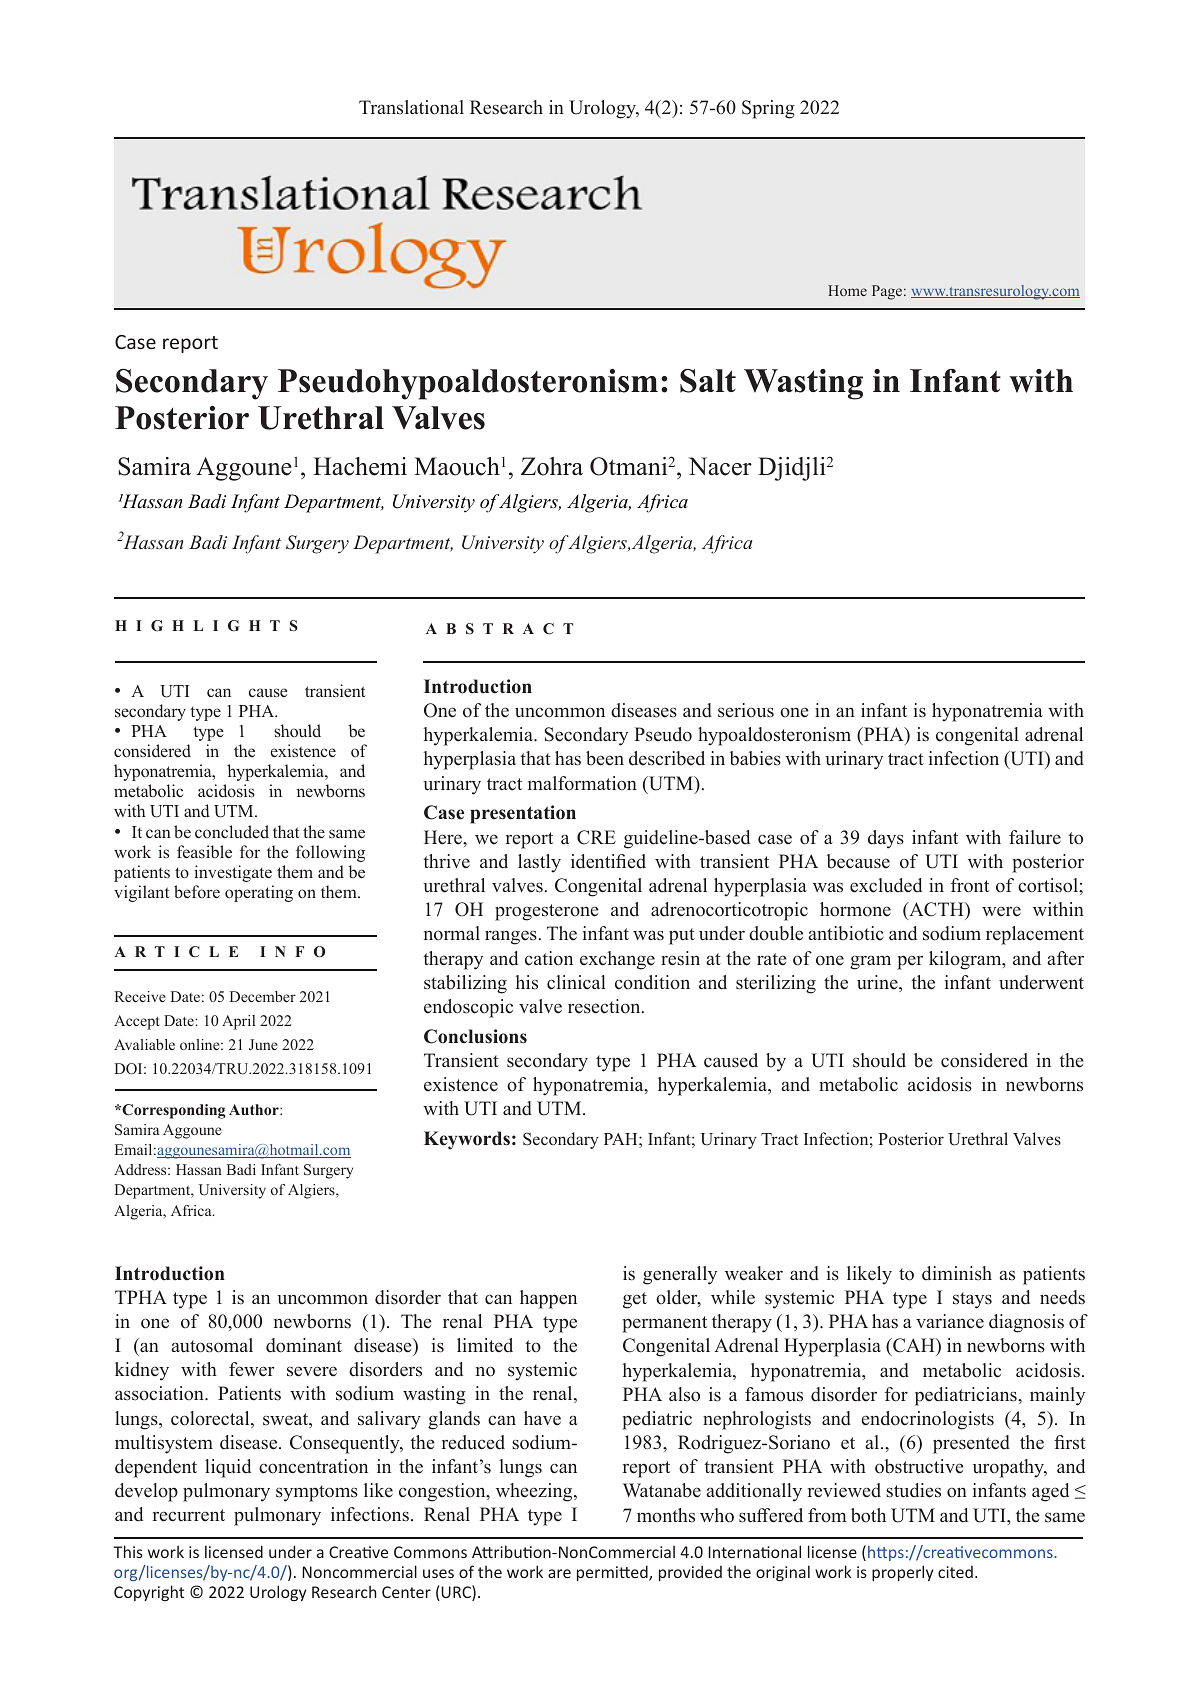  What do you see at coordinates (613, 1573) in the document?
I see `permitted` at bounding box center [613, 1573].
